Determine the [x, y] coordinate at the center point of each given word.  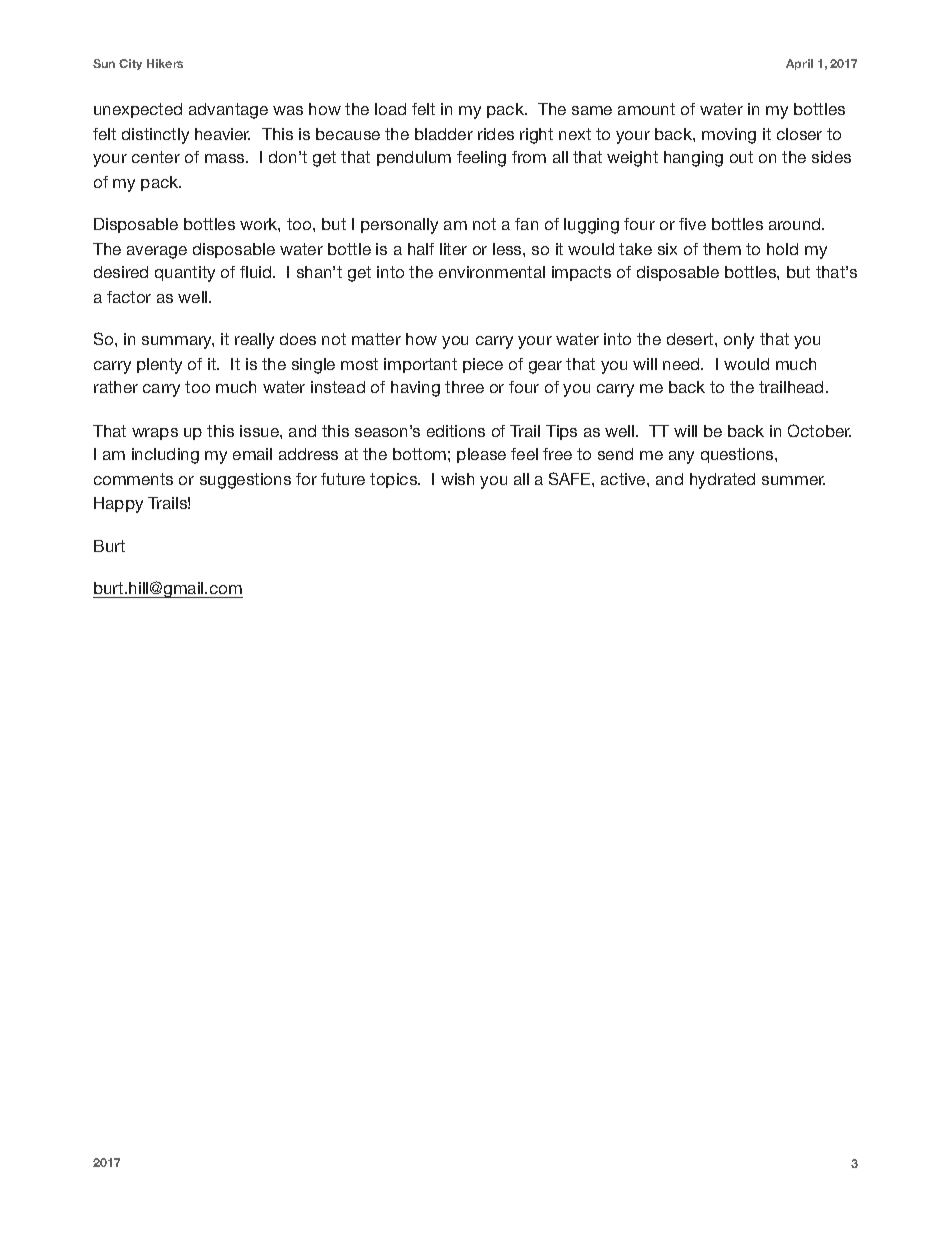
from [529, 157]
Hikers [165, 63]
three [464, 387]
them [722, 249]
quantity [185, 274]
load [390, 109]
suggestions [245, 481]
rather [116, 387]
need [682, 364]
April [799, 64]
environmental [492, 272]
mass [226, 158]
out [741, 157]
